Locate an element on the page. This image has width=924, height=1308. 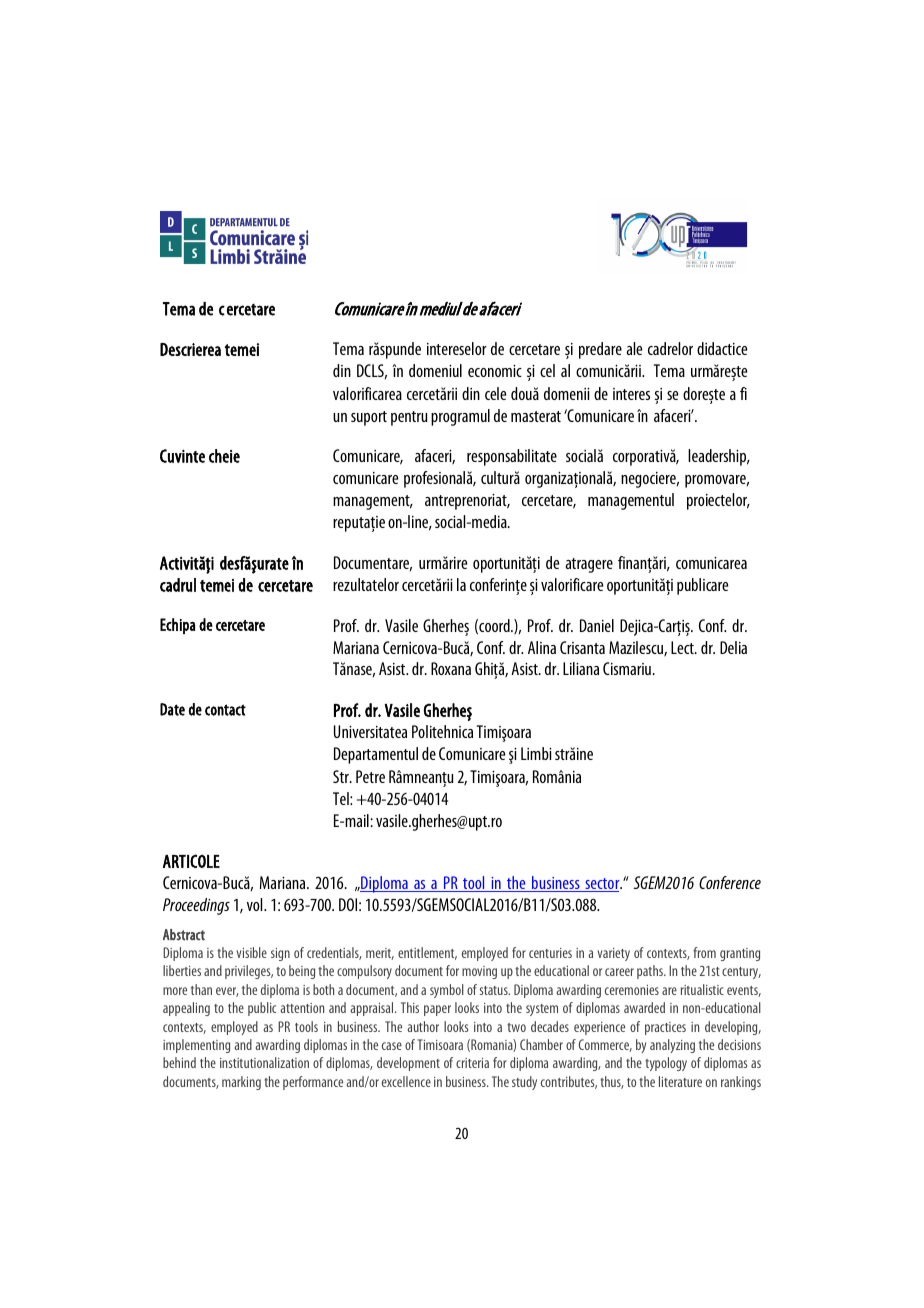
Delia is located at coordinates (733, 647).
